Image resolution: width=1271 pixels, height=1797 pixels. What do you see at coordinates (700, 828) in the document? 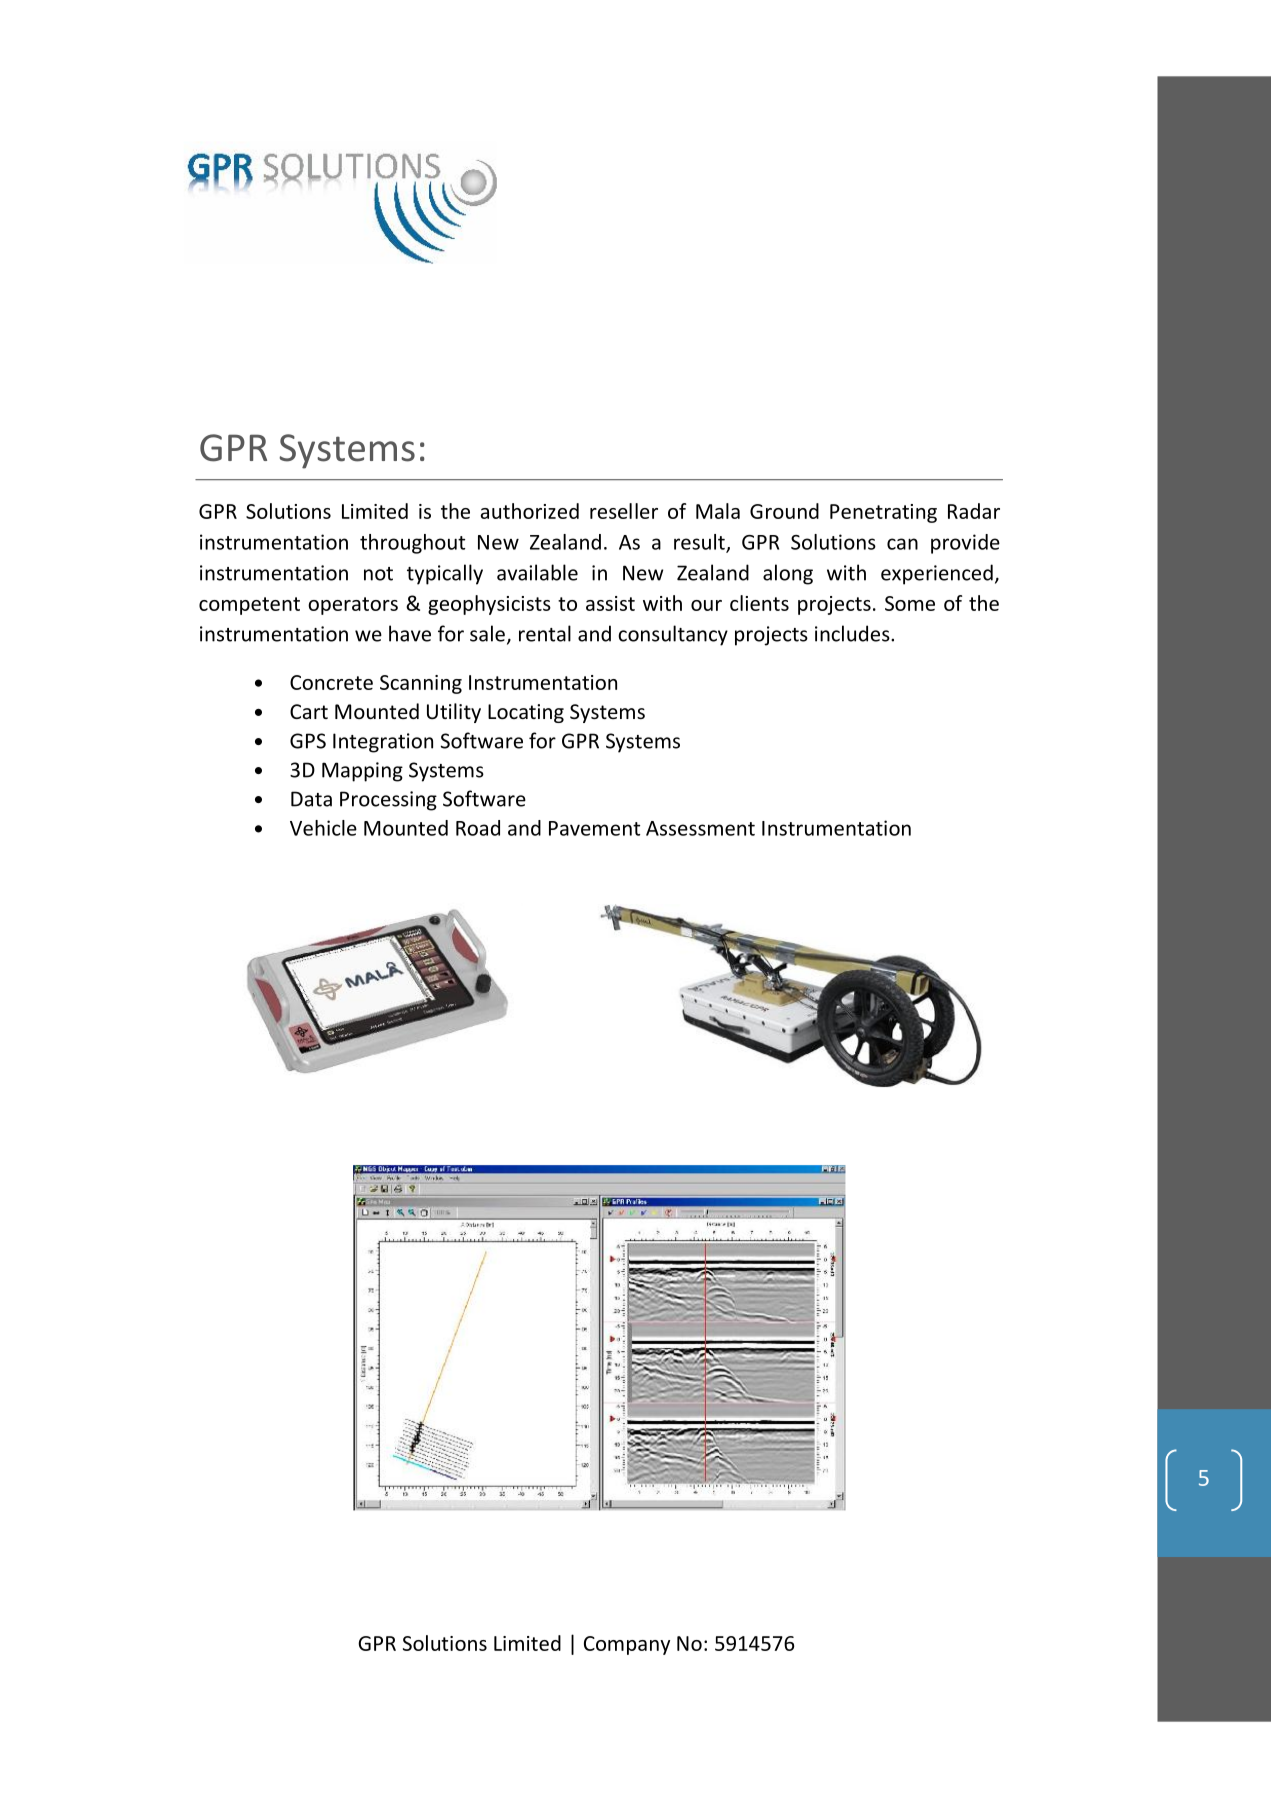
I see `Assessment` at bounding box center [700, 828].
